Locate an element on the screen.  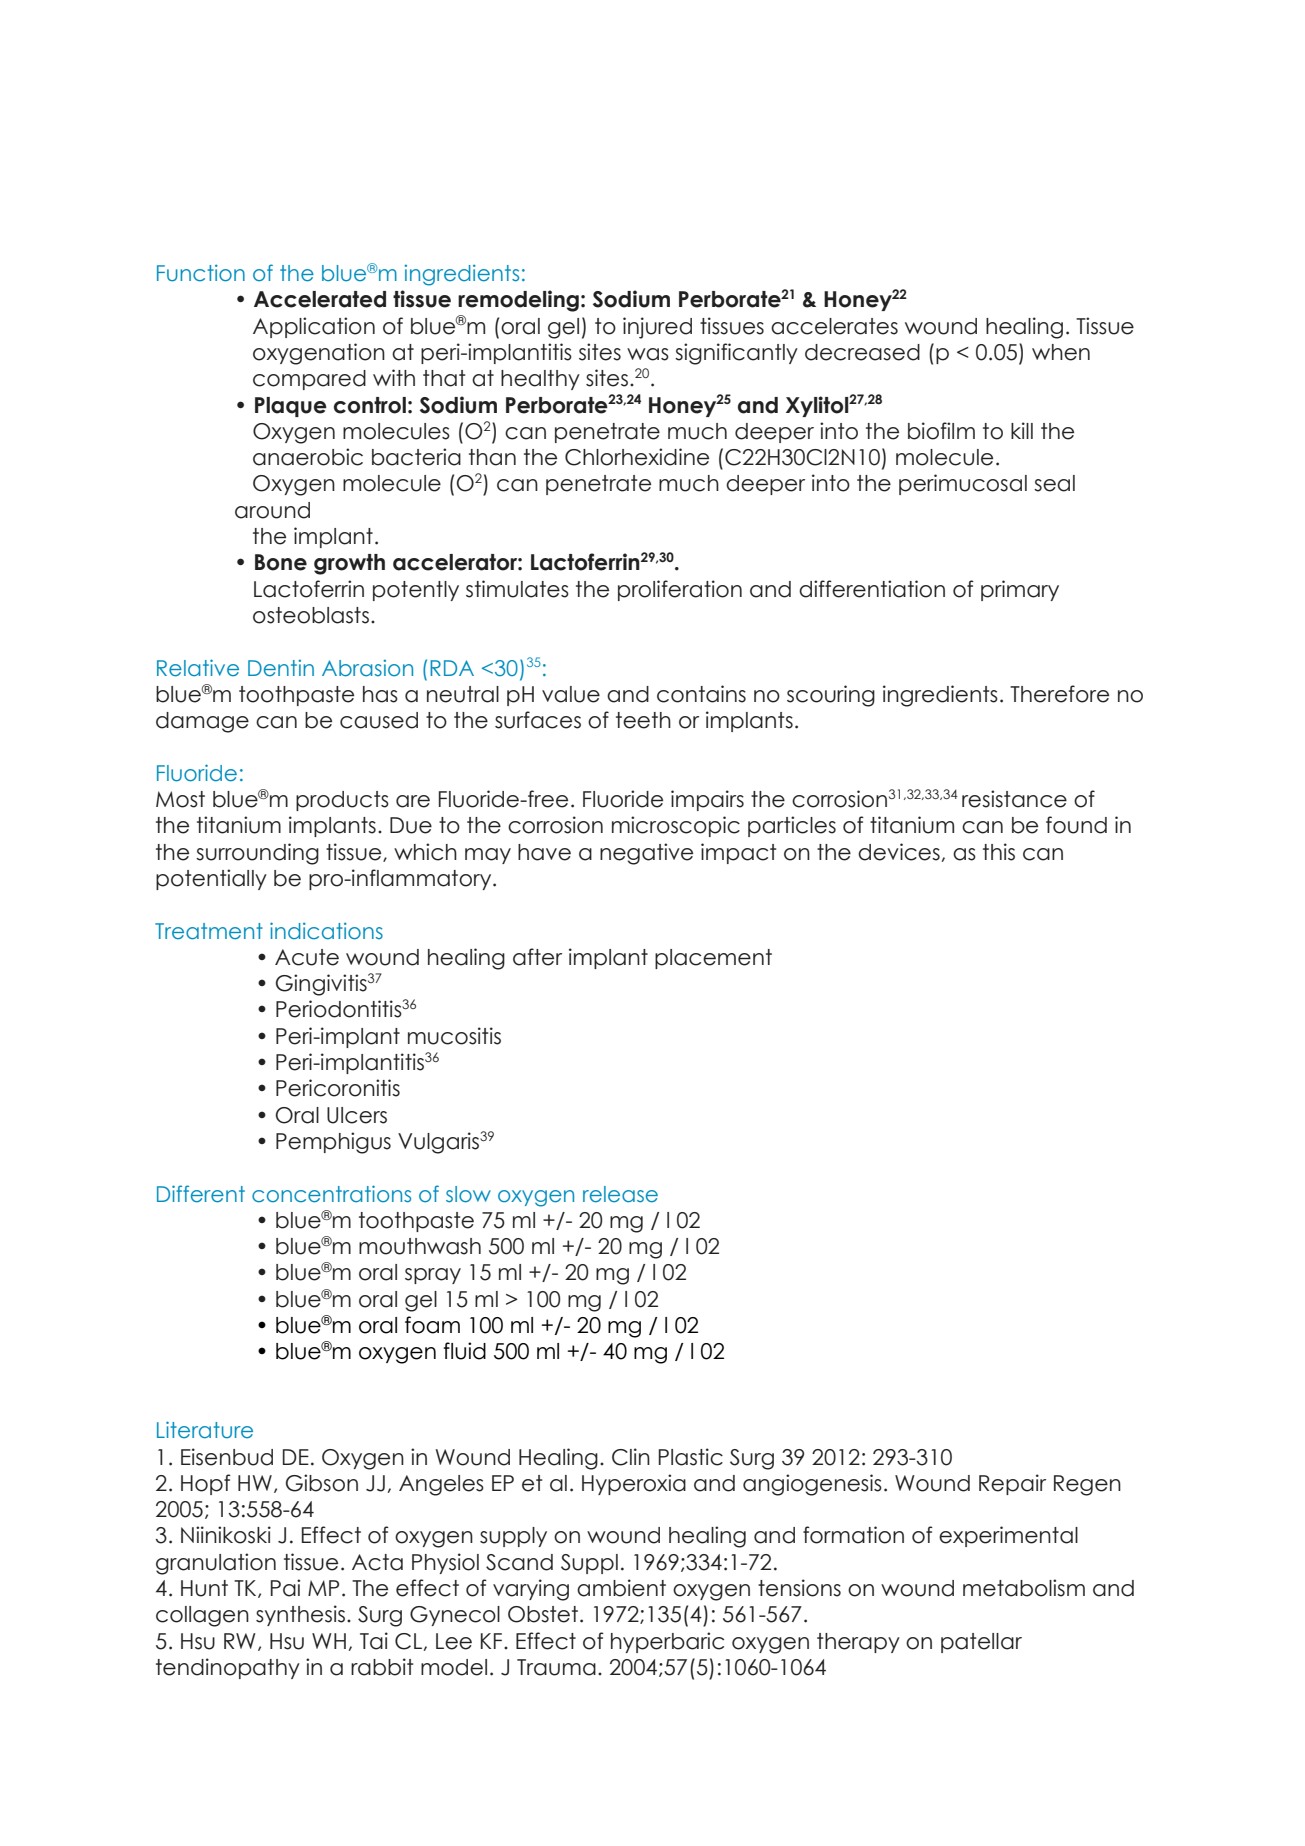
when is located at coordinates (1061, 352).
